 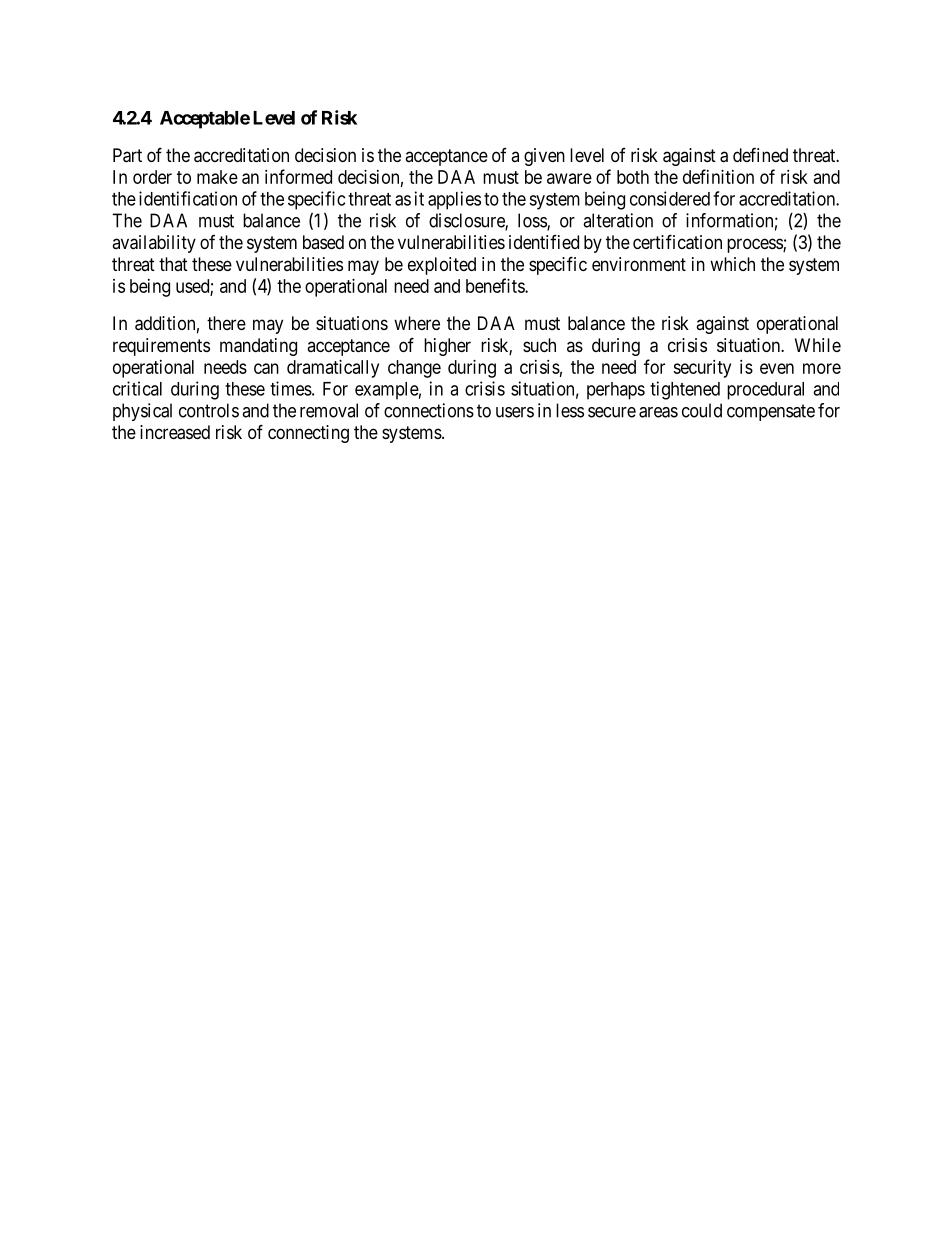 I want to click on given, so click(x=544, y=157).
